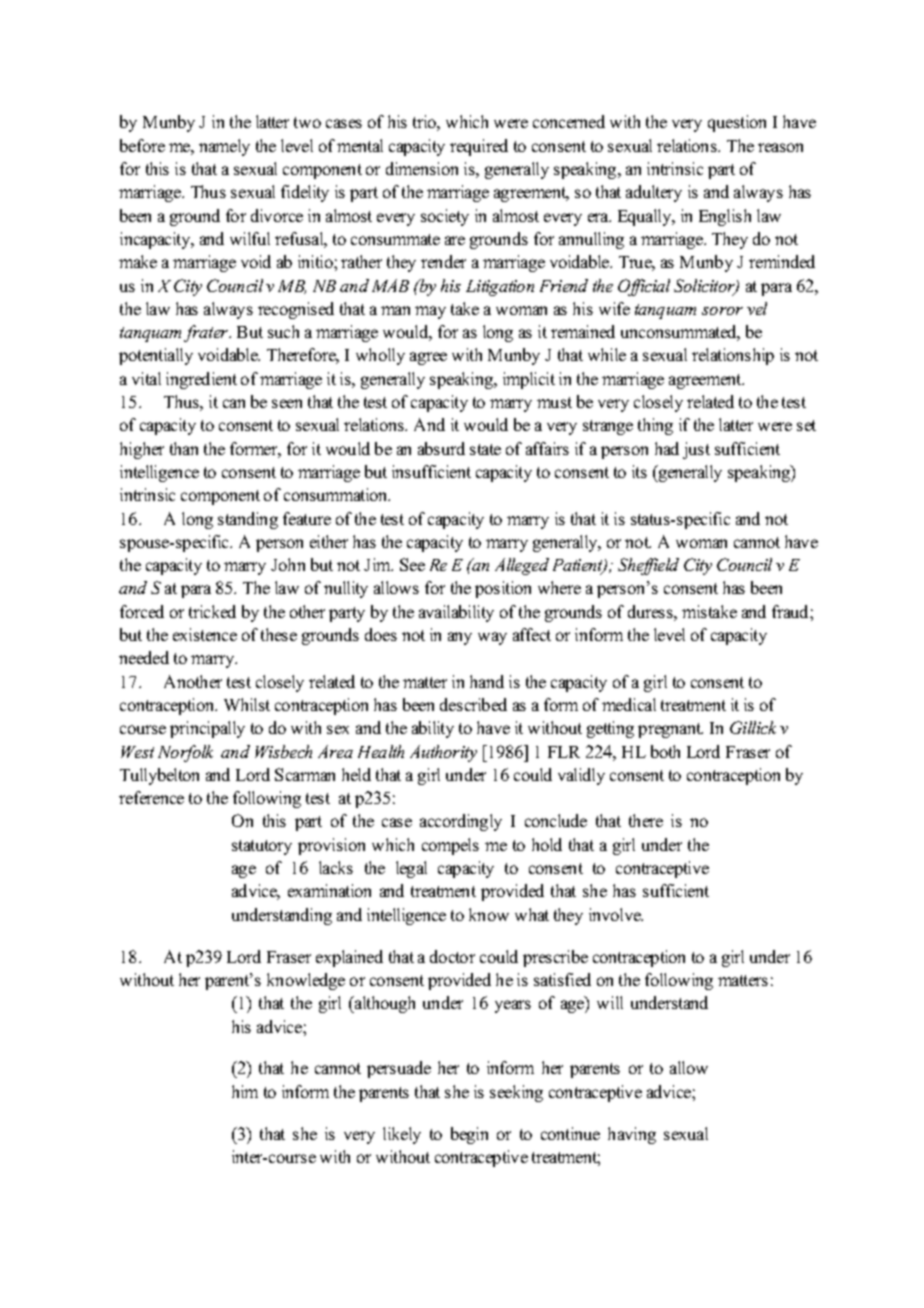 The height and width of the document is (1308, 924). I want to click on namely, so click(224, 147).
